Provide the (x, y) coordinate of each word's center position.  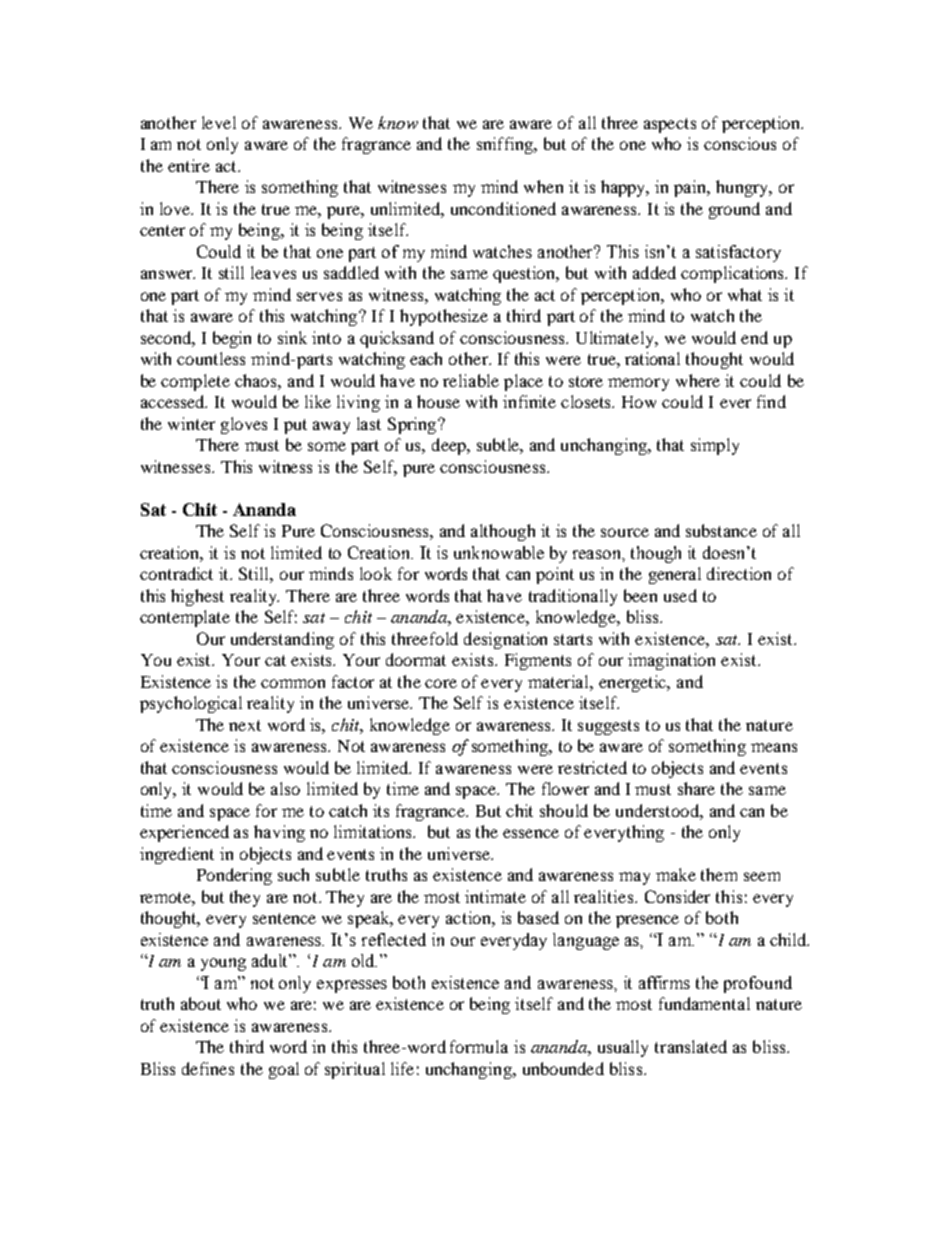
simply (715, 446)
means (774, 747)
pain (691, 188)
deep (450, 446)
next (245, 725)
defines (208, 1068)
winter (191, 423)
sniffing (506, 145)
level (219, 122)
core (441, 683)
